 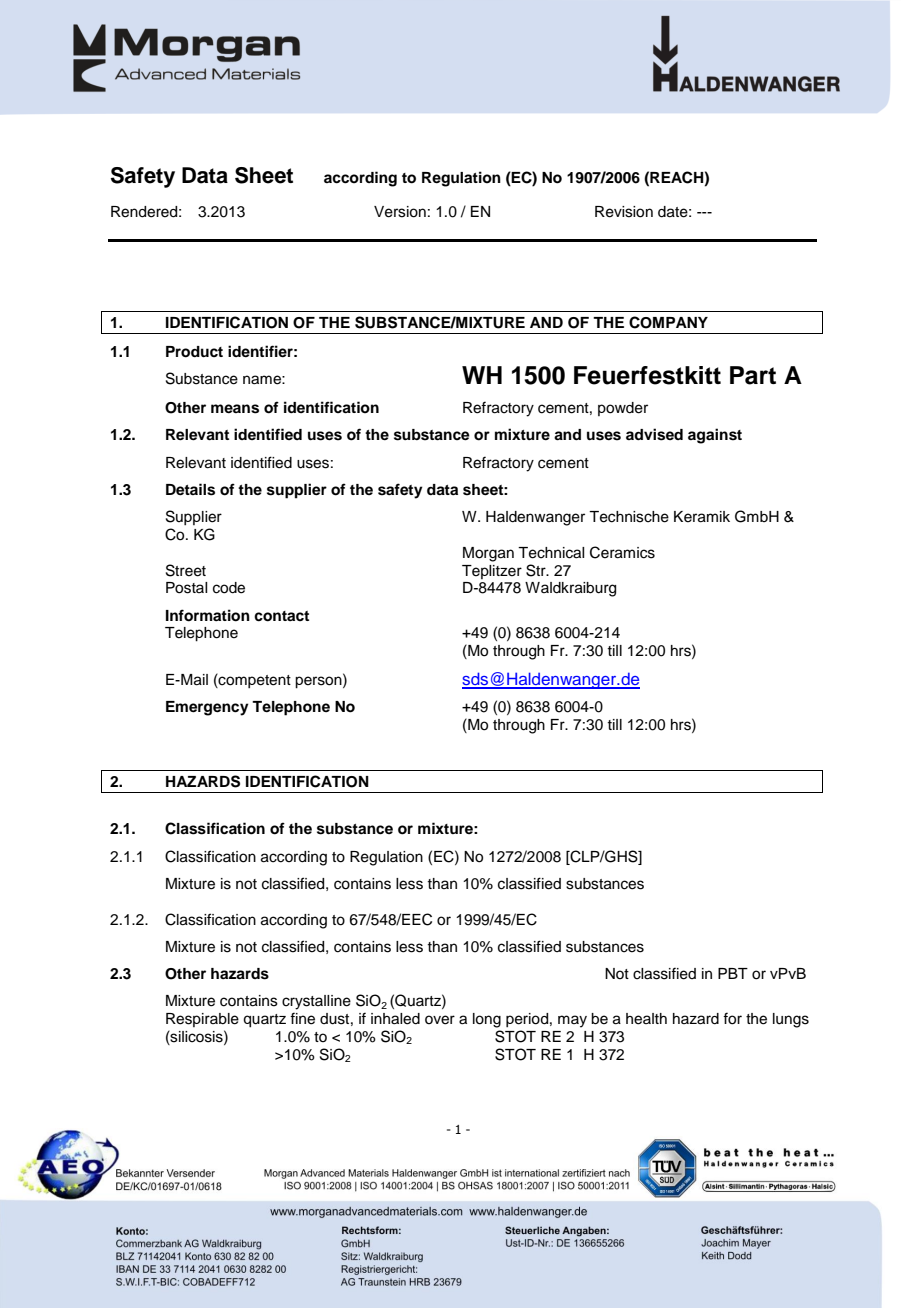 I want to click on Version, so click(x=400, y=212).
